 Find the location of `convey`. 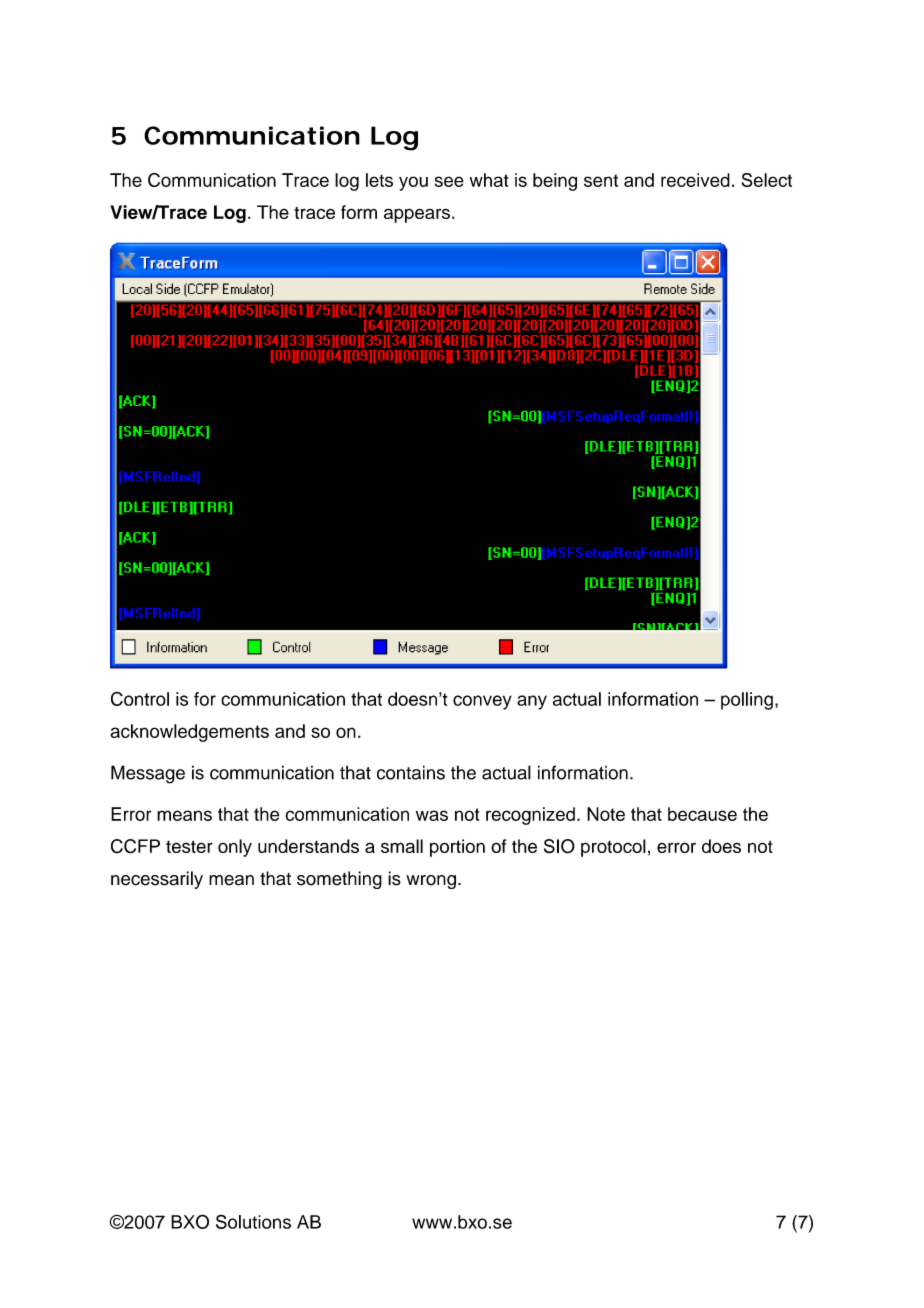

convey is located at coordinates (482, 702).
